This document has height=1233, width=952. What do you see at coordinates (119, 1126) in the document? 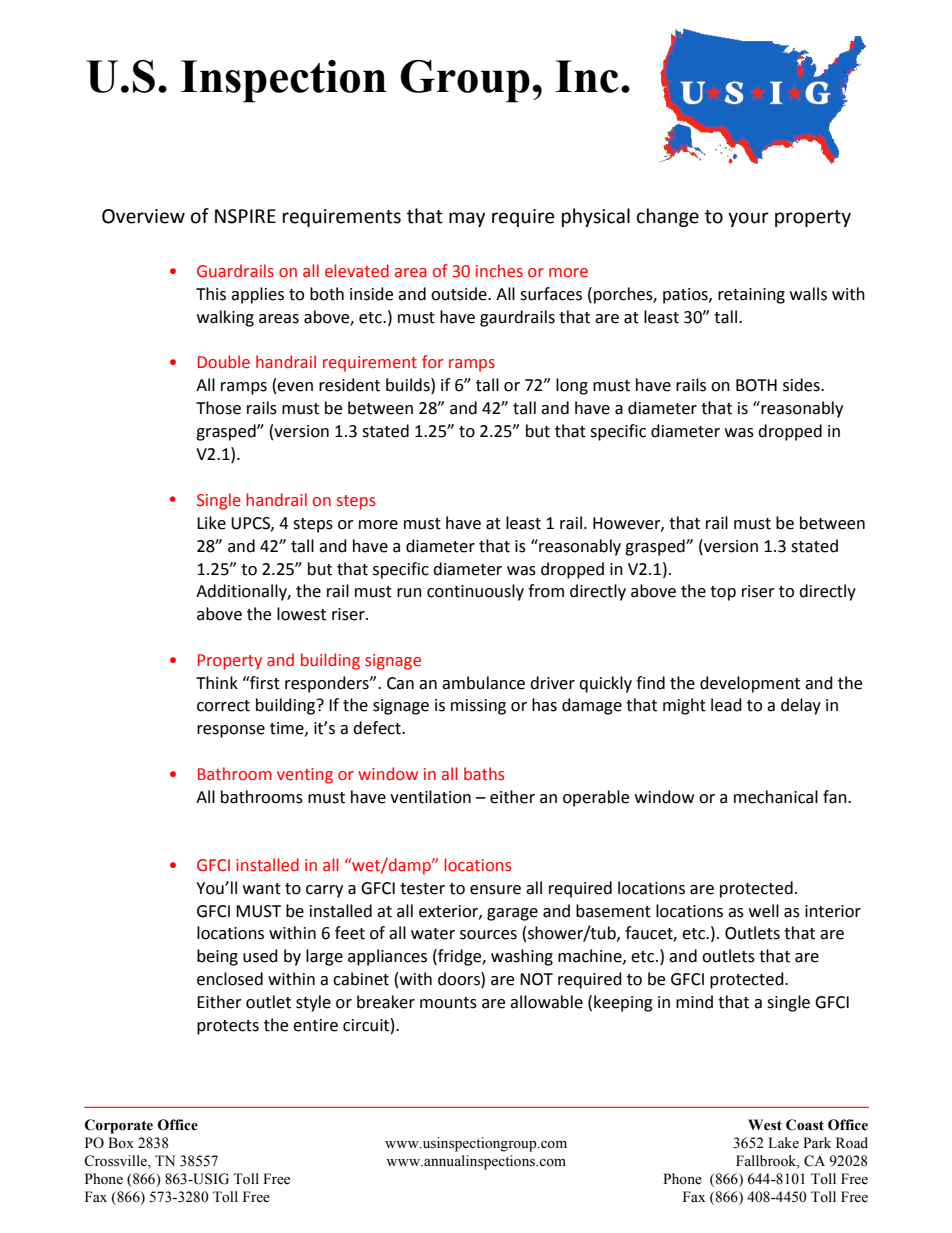
I see `Corporate` at bounding box center [119, 1126].
